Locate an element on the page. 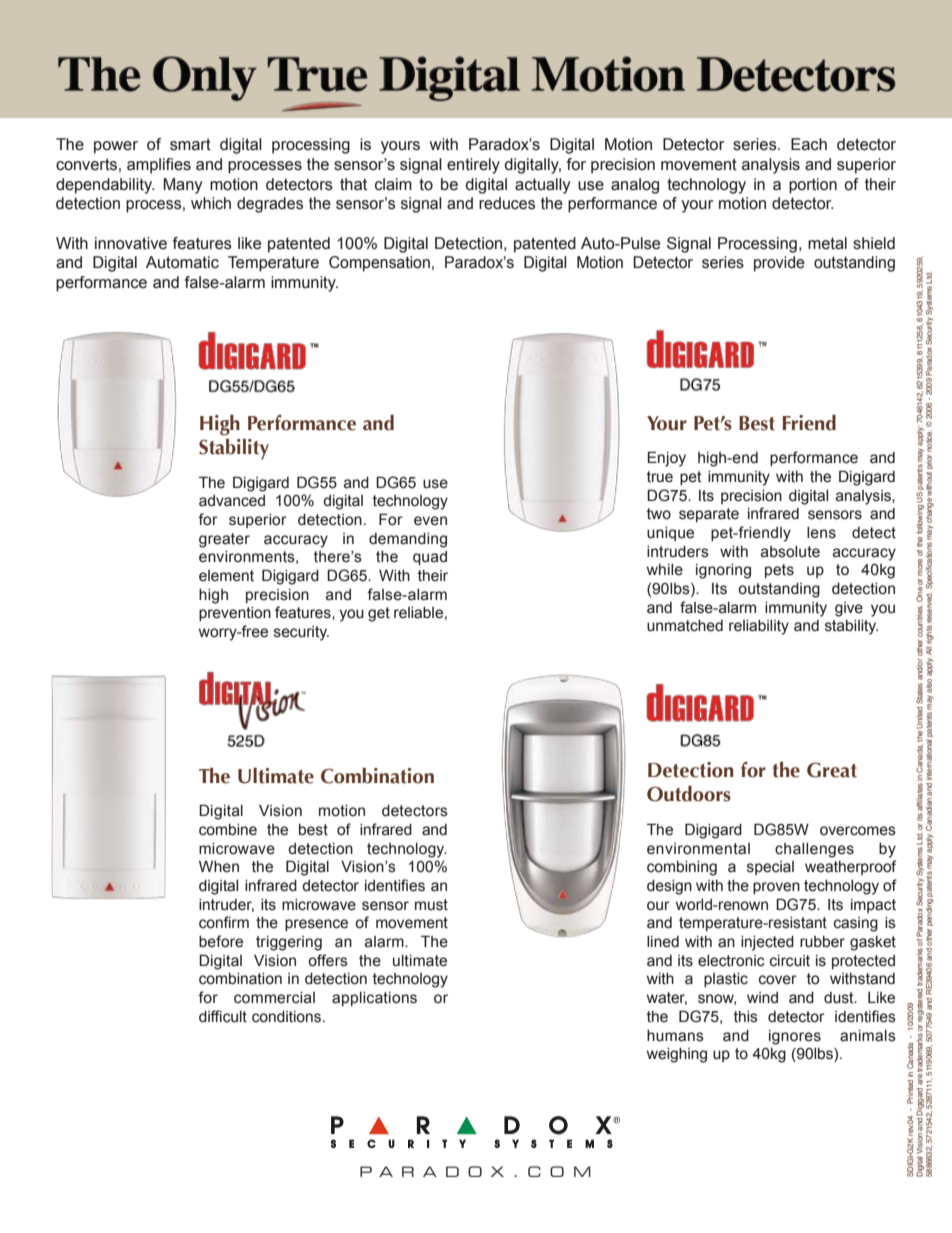 This document has height=1233, width=952. entirely is located at coordinates (473, 166).
